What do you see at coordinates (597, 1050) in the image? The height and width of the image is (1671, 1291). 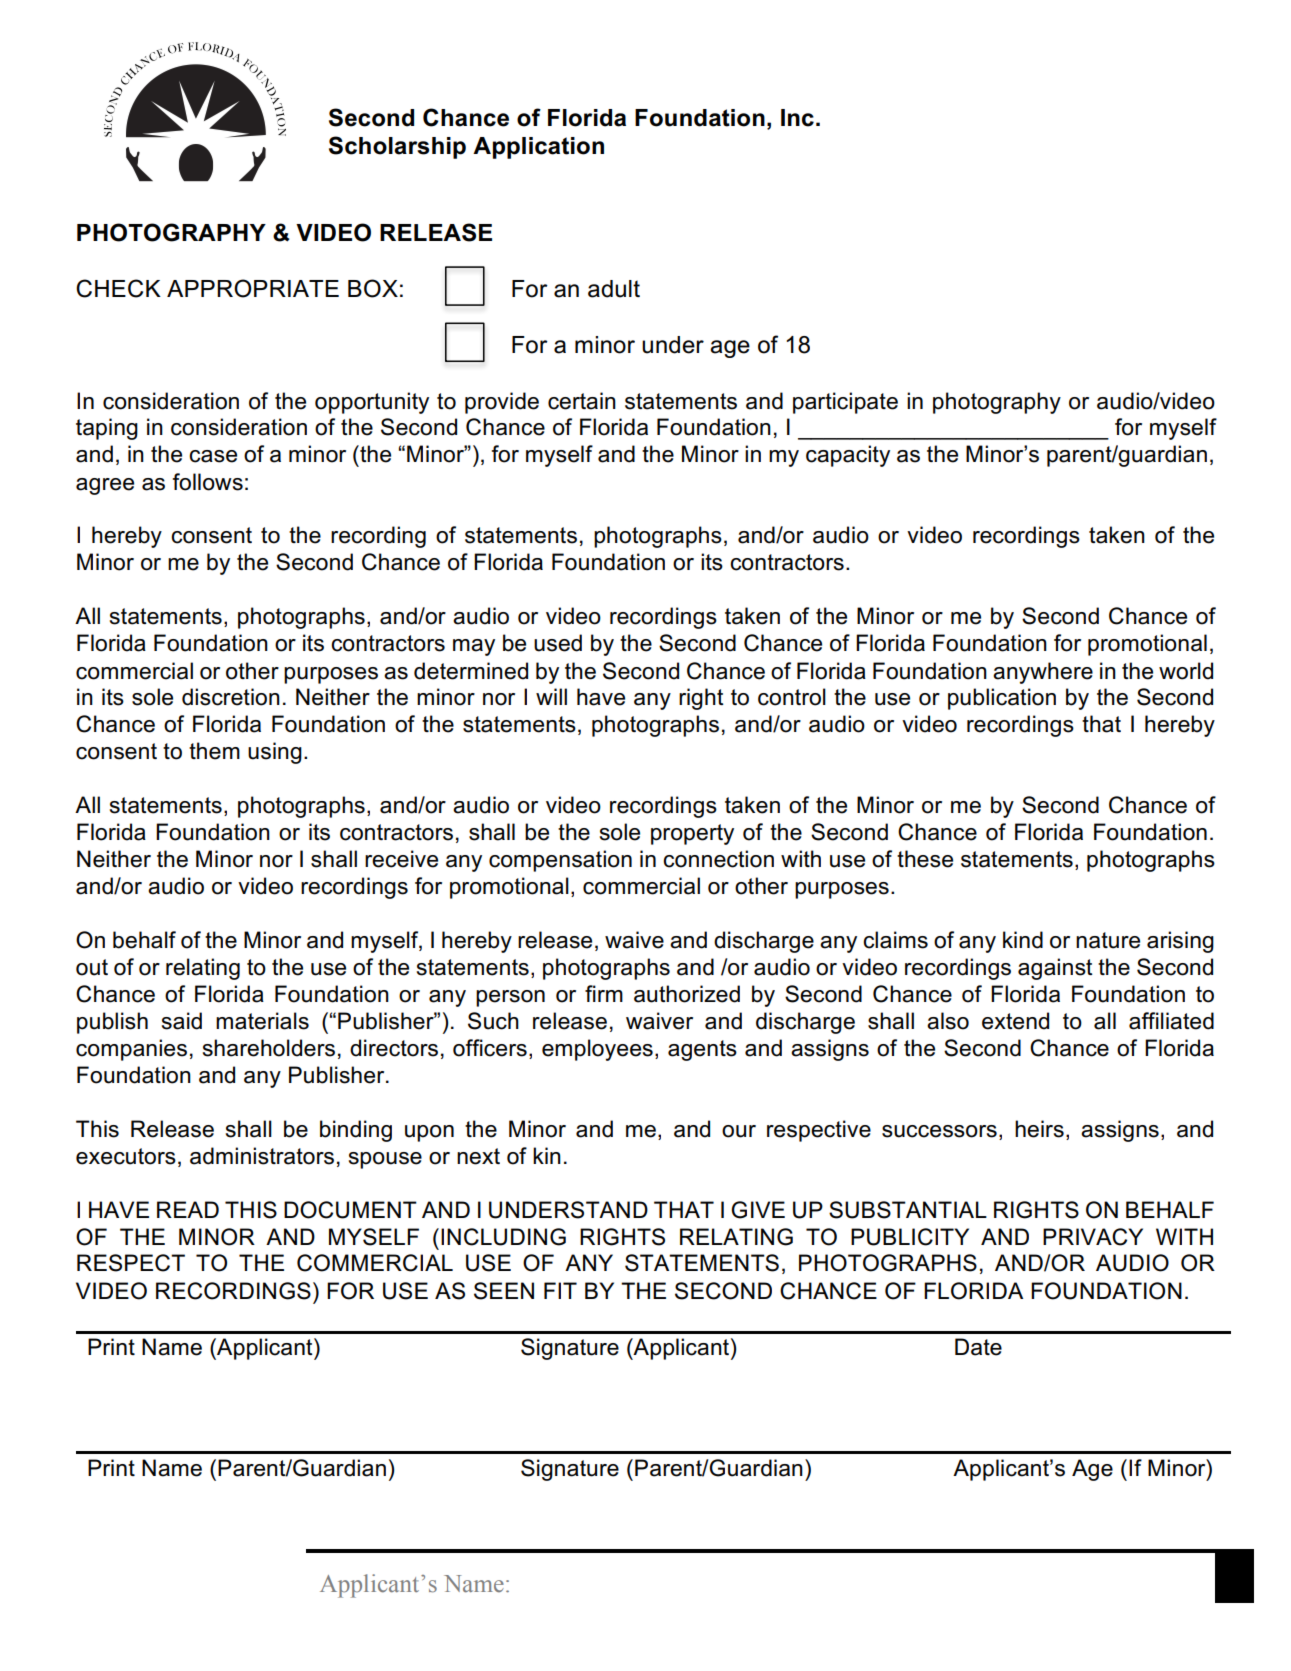 I see `employees` at bounding box center [597, 1050].
